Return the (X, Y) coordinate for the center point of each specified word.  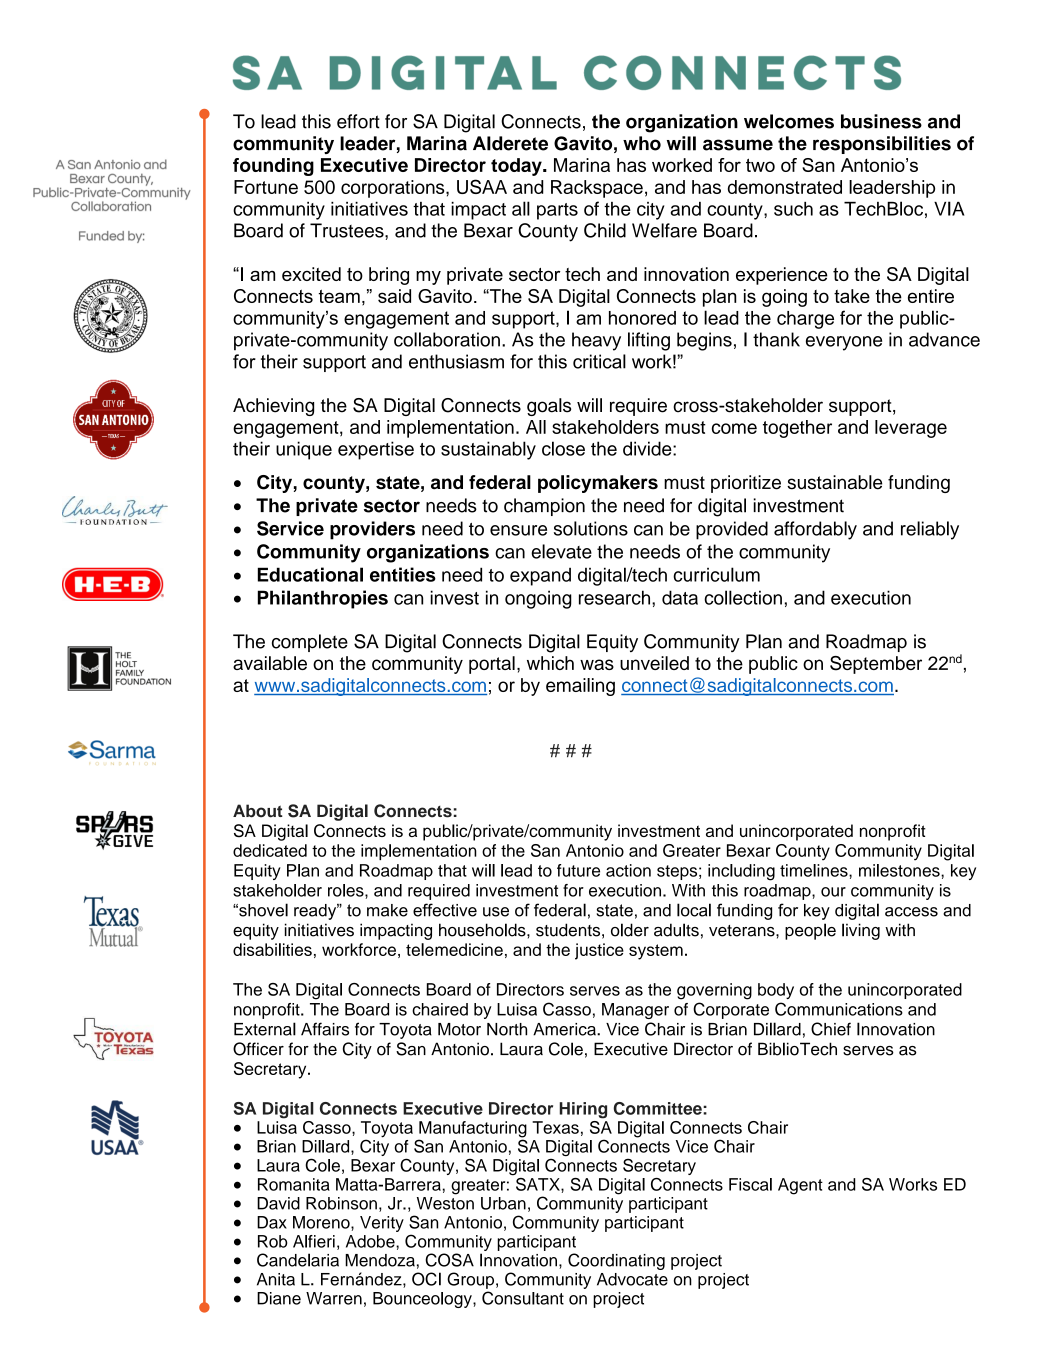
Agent (800, 1186)
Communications (839, 1009)
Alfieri (314, 1241)
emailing (580, 687)
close (563, 448)
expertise (376, 450)
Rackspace (597, 189)
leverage (911, 429)
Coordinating (616, 1261)
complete (310, 643)
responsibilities (882, 145)
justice (599, 951)
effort (358, 121)
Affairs (325, 1029)
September (876, 665)
